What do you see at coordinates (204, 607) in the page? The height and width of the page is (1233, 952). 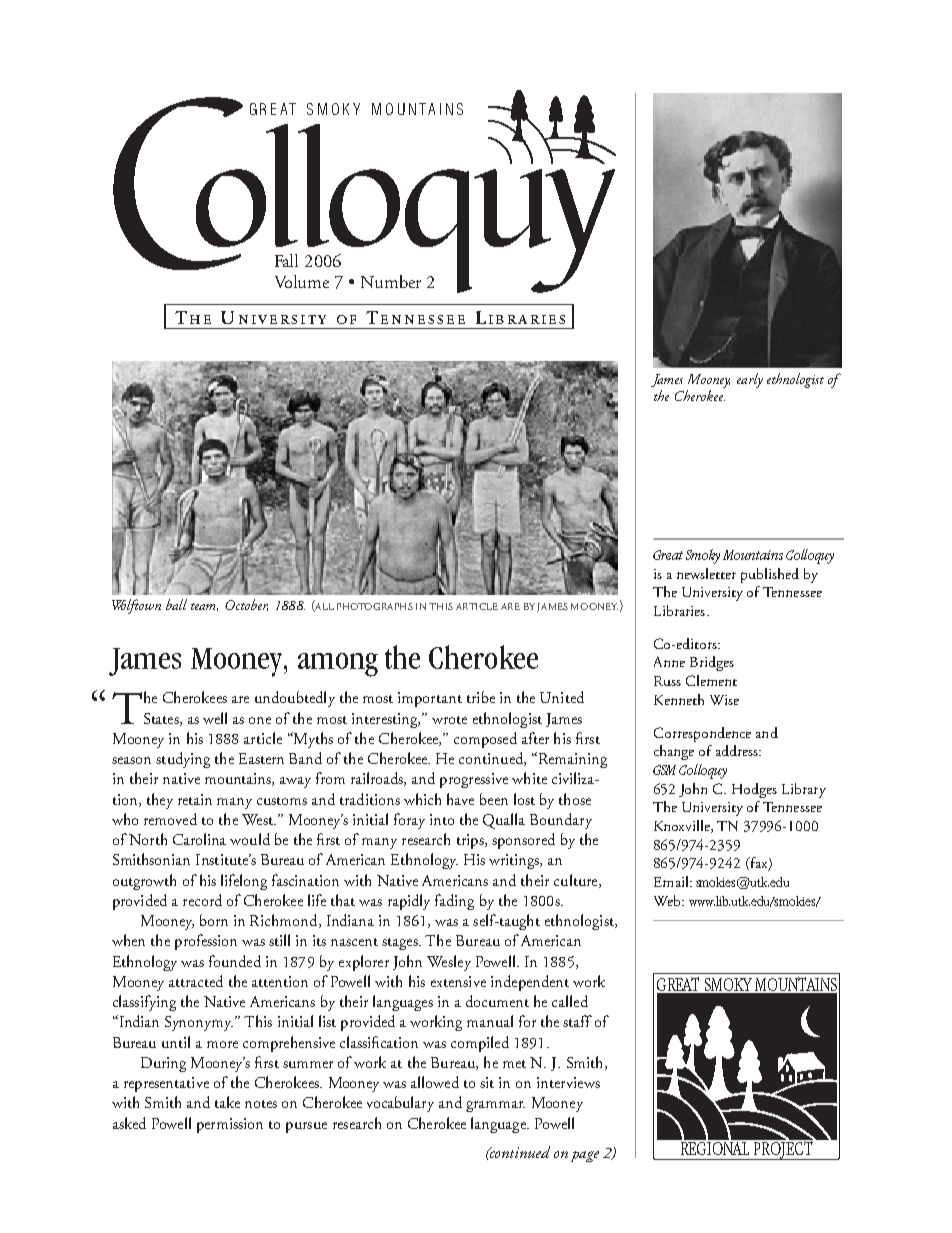 I see `team` at bounding box center [204, 607].
